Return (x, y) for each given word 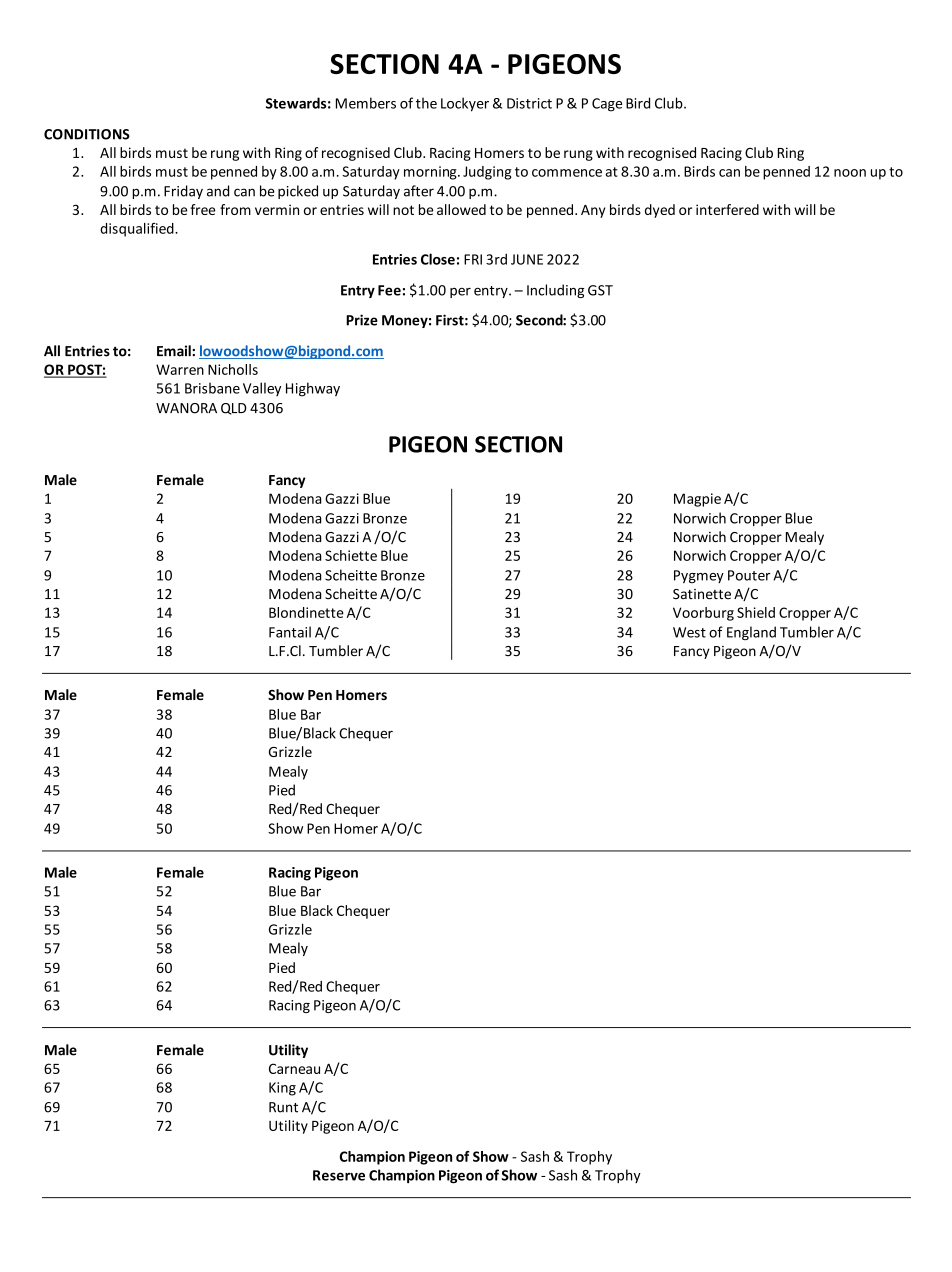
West (689, 632)
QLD (234, 409)
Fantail (290, 632)
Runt (283, 1107)
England (751, 633)
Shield (756, 612)
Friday (183, 192)
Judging (487, 173)
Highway (313, 389)
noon (850, 173)
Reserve (339, 1175)
